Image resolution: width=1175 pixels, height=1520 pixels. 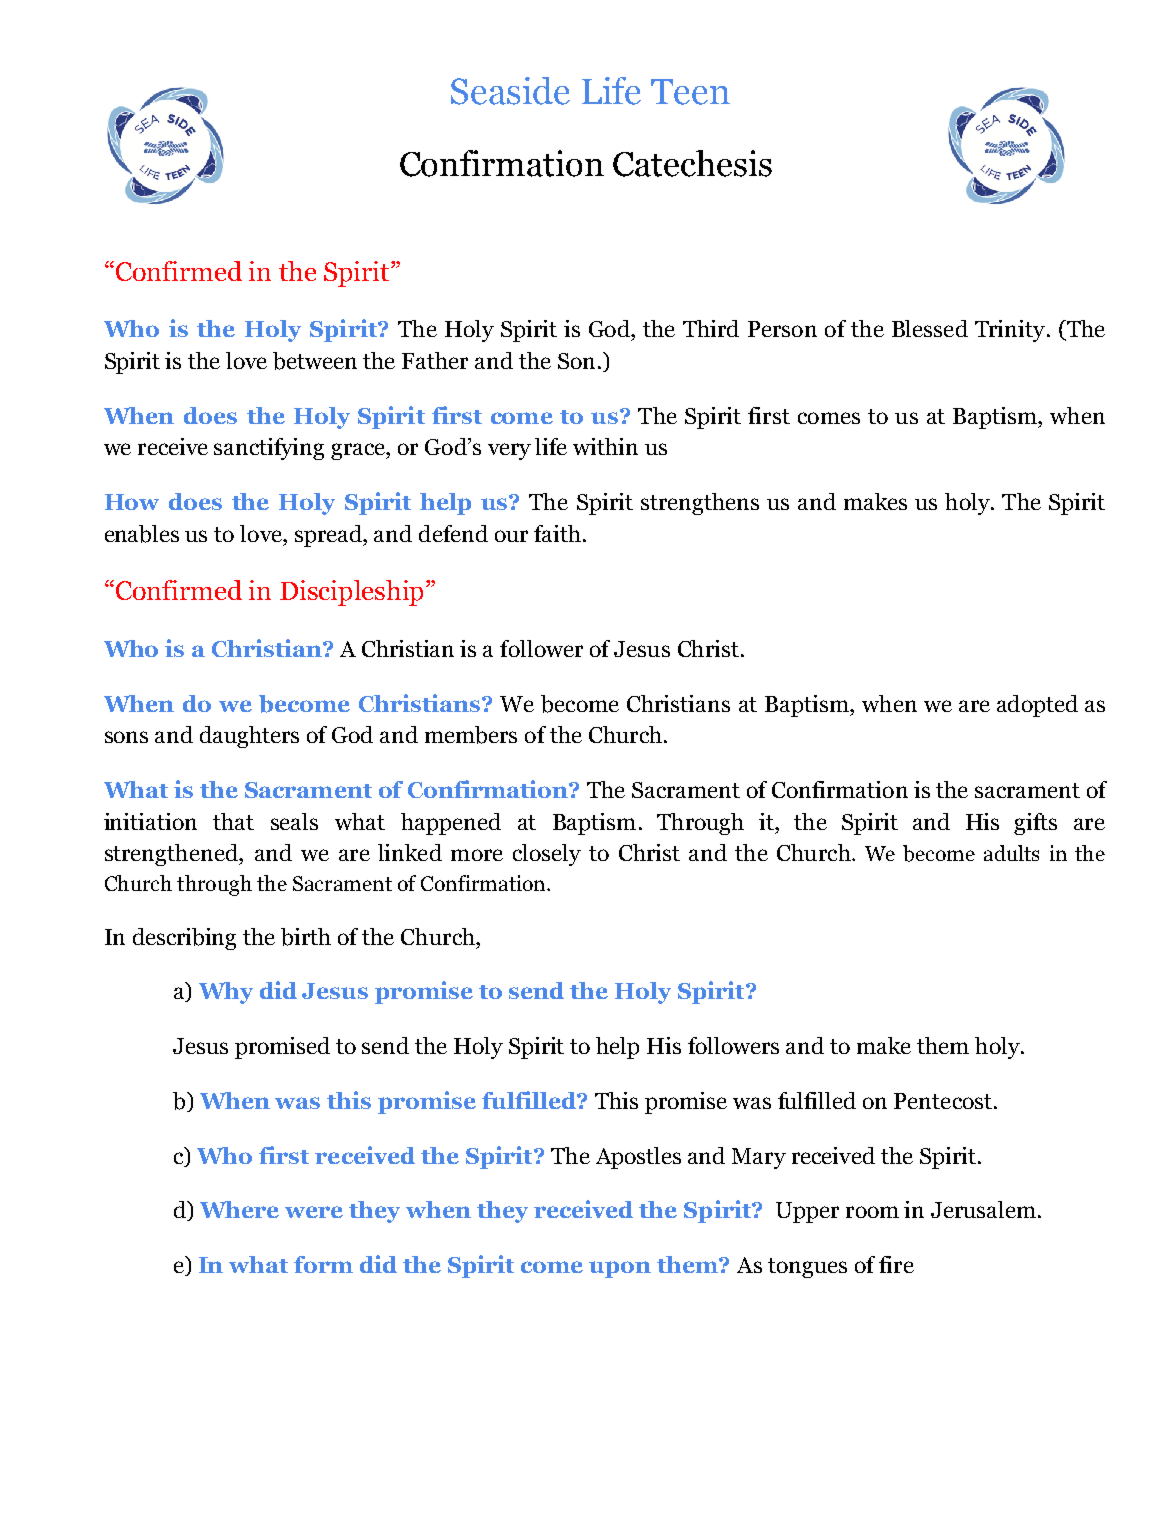 I want to click on daughters, so click(x=249, y=737).
